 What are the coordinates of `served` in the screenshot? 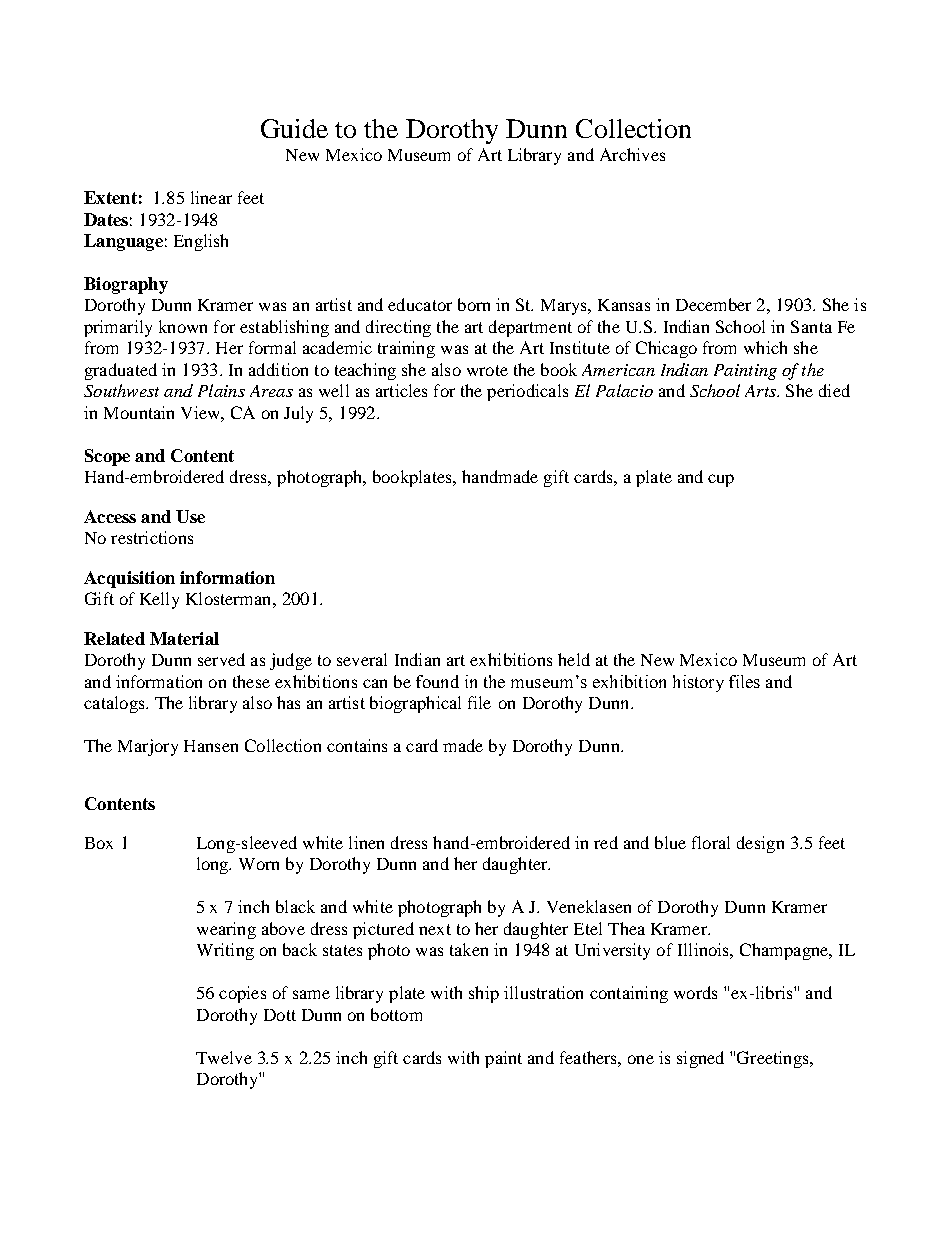 It's located at (221, 659).
